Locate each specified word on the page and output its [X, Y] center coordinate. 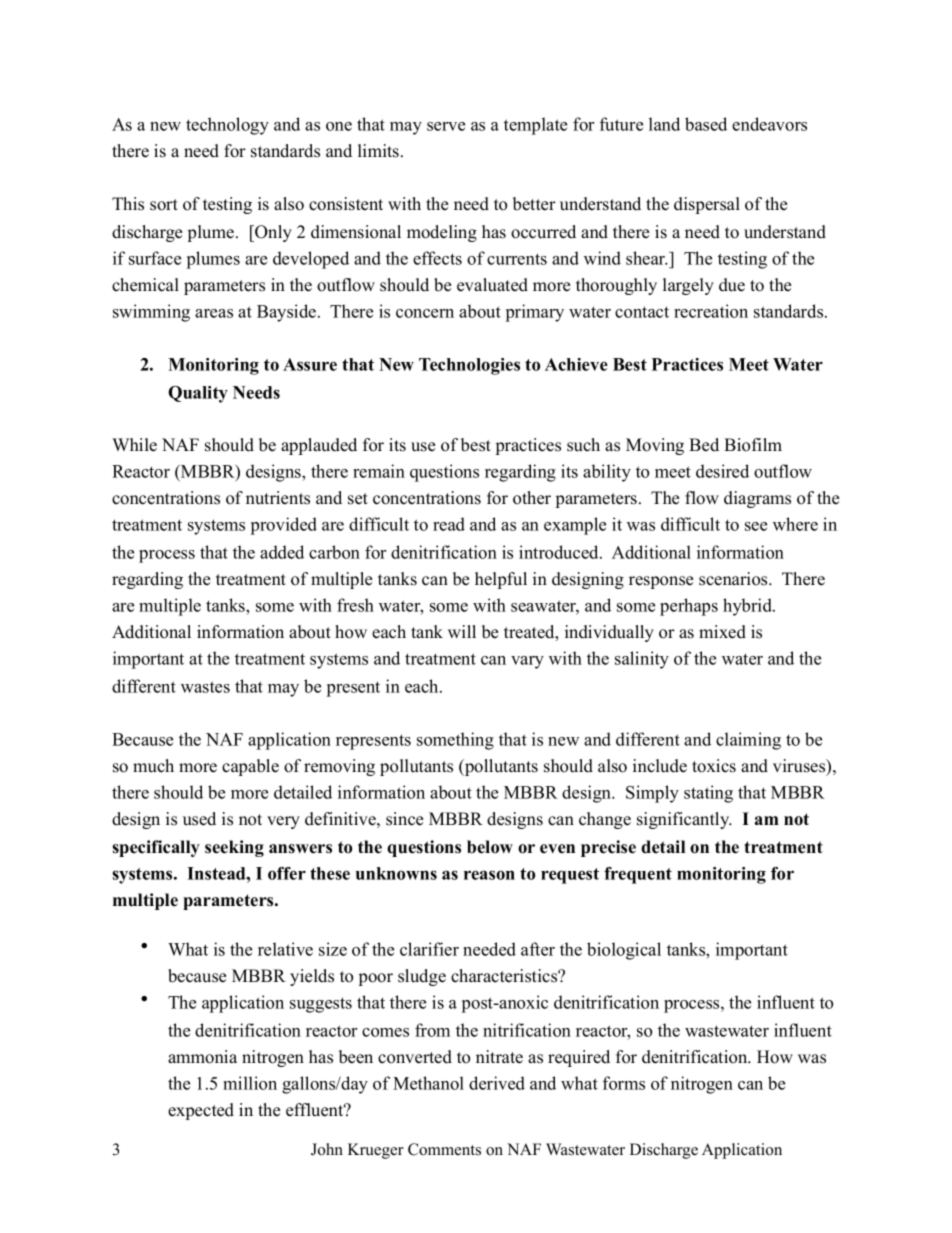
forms [624, 1083]
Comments [444, 1149]
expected [201, 1111]
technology [227, 126]
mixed [722, 632]
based [706, 124]
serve [446, 126]
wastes [205, 687]
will [462, 631]
